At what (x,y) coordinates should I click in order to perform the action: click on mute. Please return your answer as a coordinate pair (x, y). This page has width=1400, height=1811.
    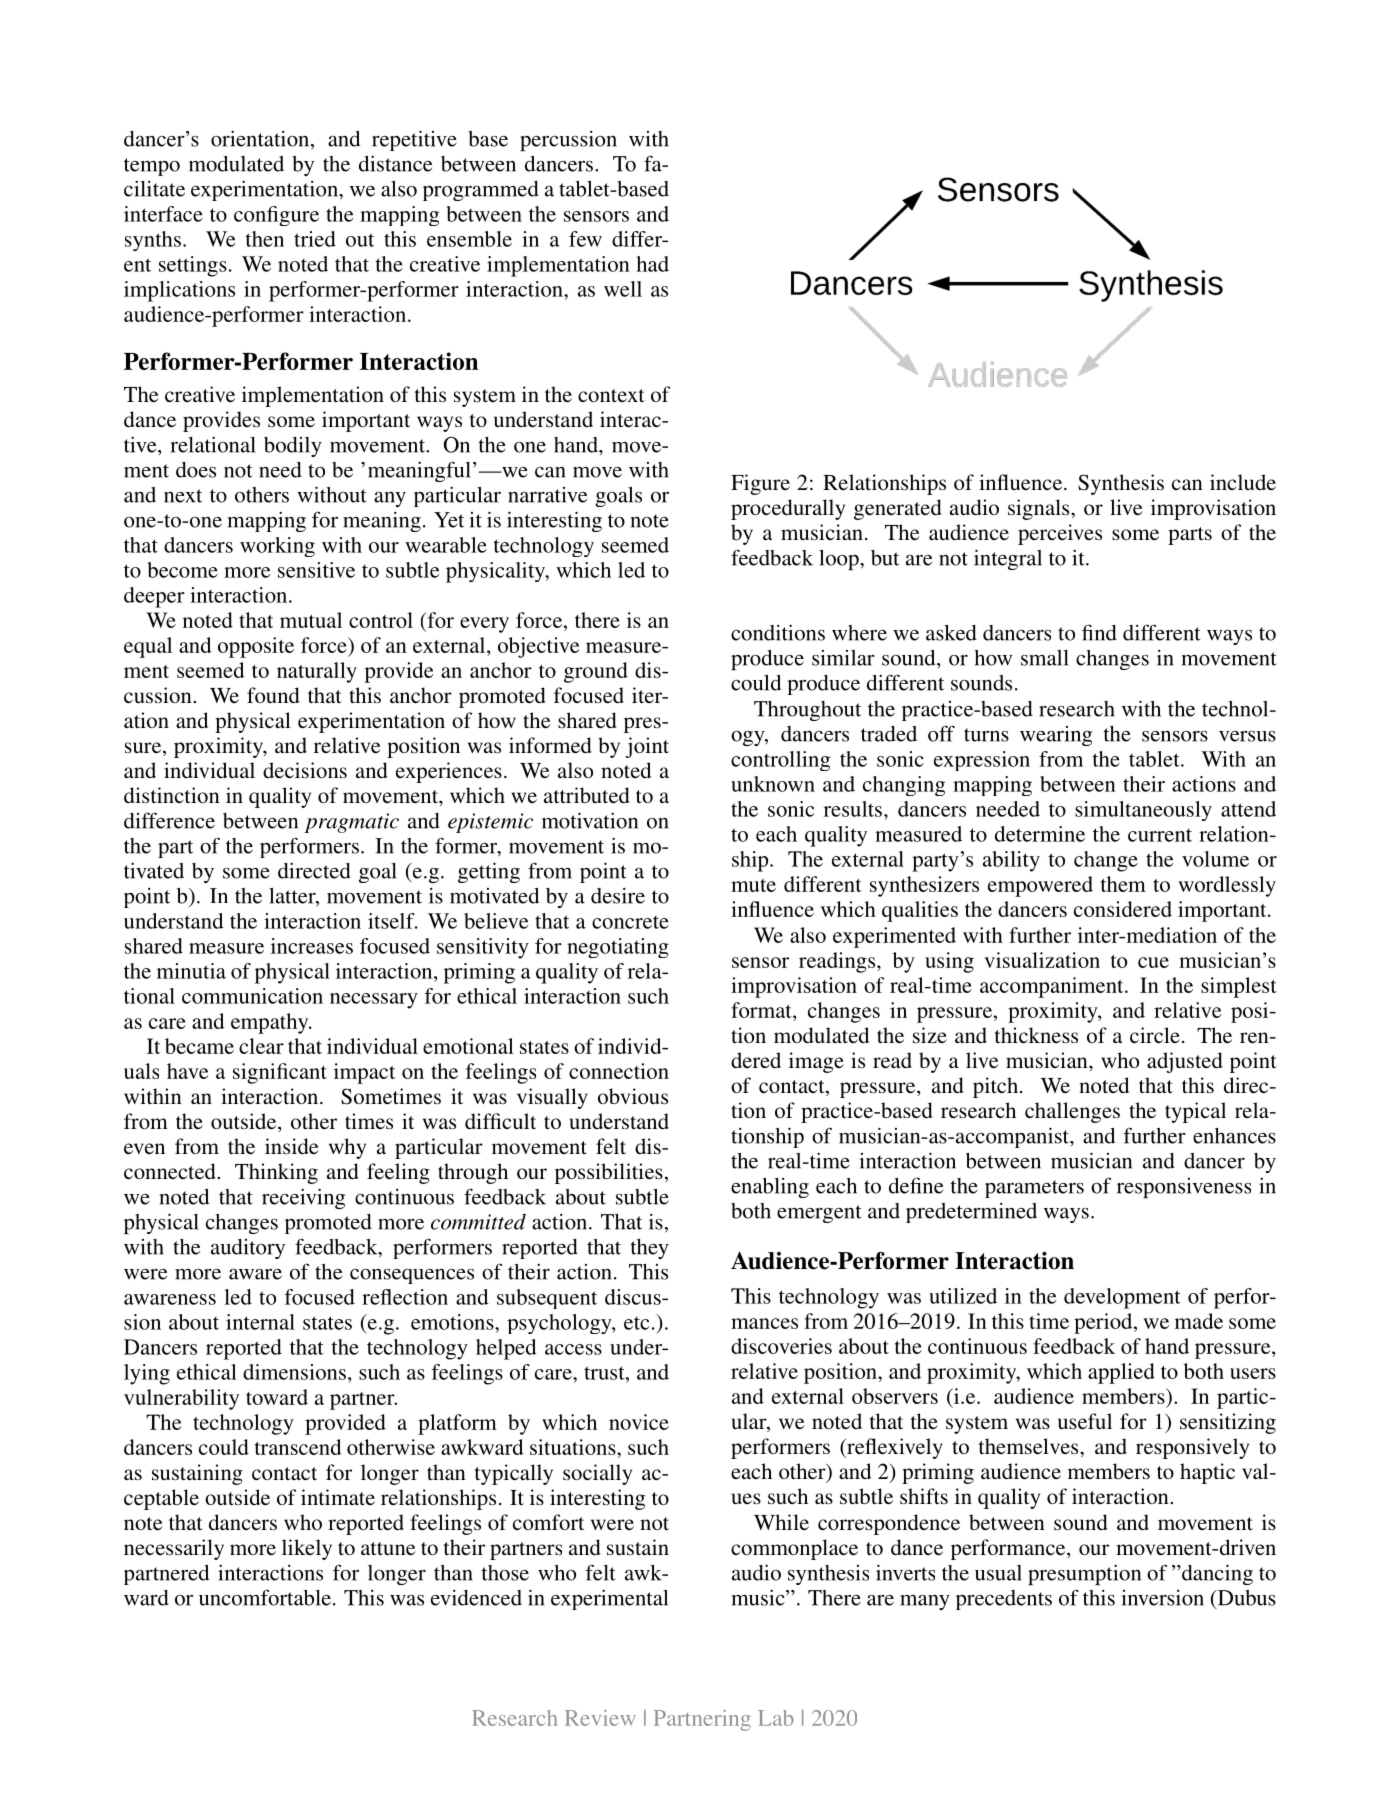
    Looking at the image, I should click on (753, 885).
